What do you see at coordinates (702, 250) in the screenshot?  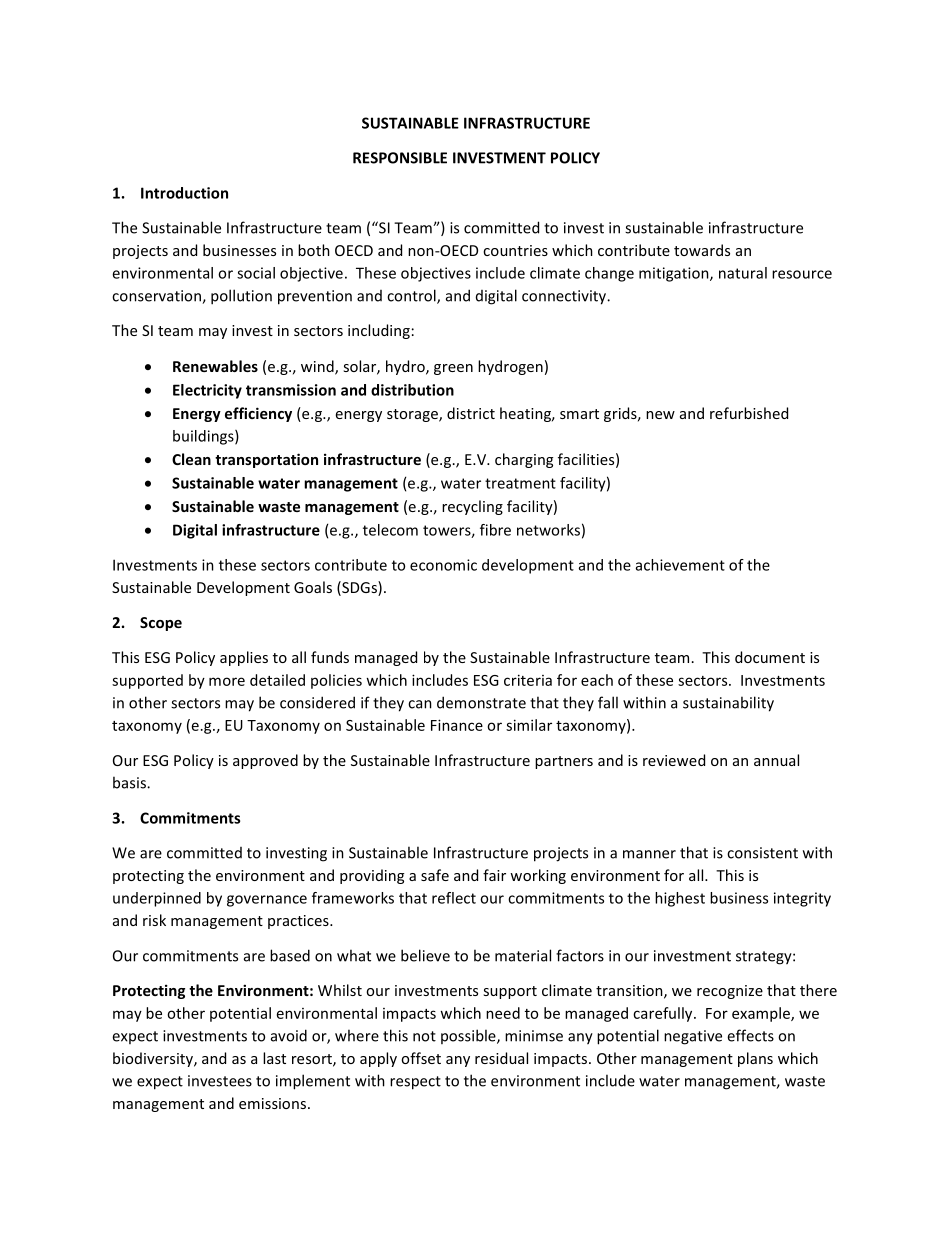 I see `towards` at bounding box center [702, 250].
